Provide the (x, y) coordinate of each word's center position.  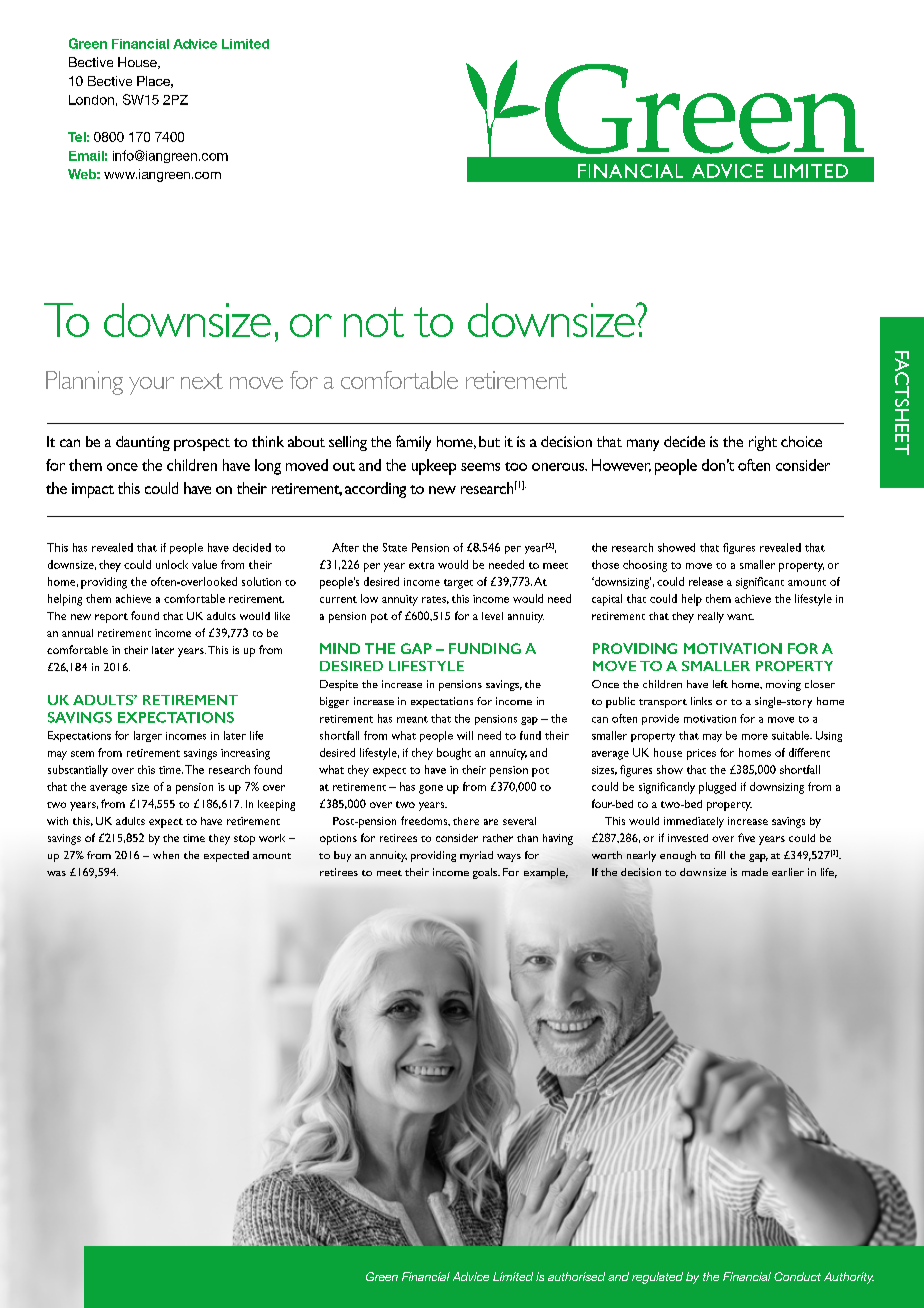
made (755, 872)
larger (148, 736)
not (374, 322)
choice (801, 441)
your (151, 386)
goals (486, 873)
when (166, 855)
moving (783, 685)
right (763, 443)
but (489, 441)
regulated (657, 1278)
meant (412, 719)
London (91, 100)
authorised (576, 1276)
